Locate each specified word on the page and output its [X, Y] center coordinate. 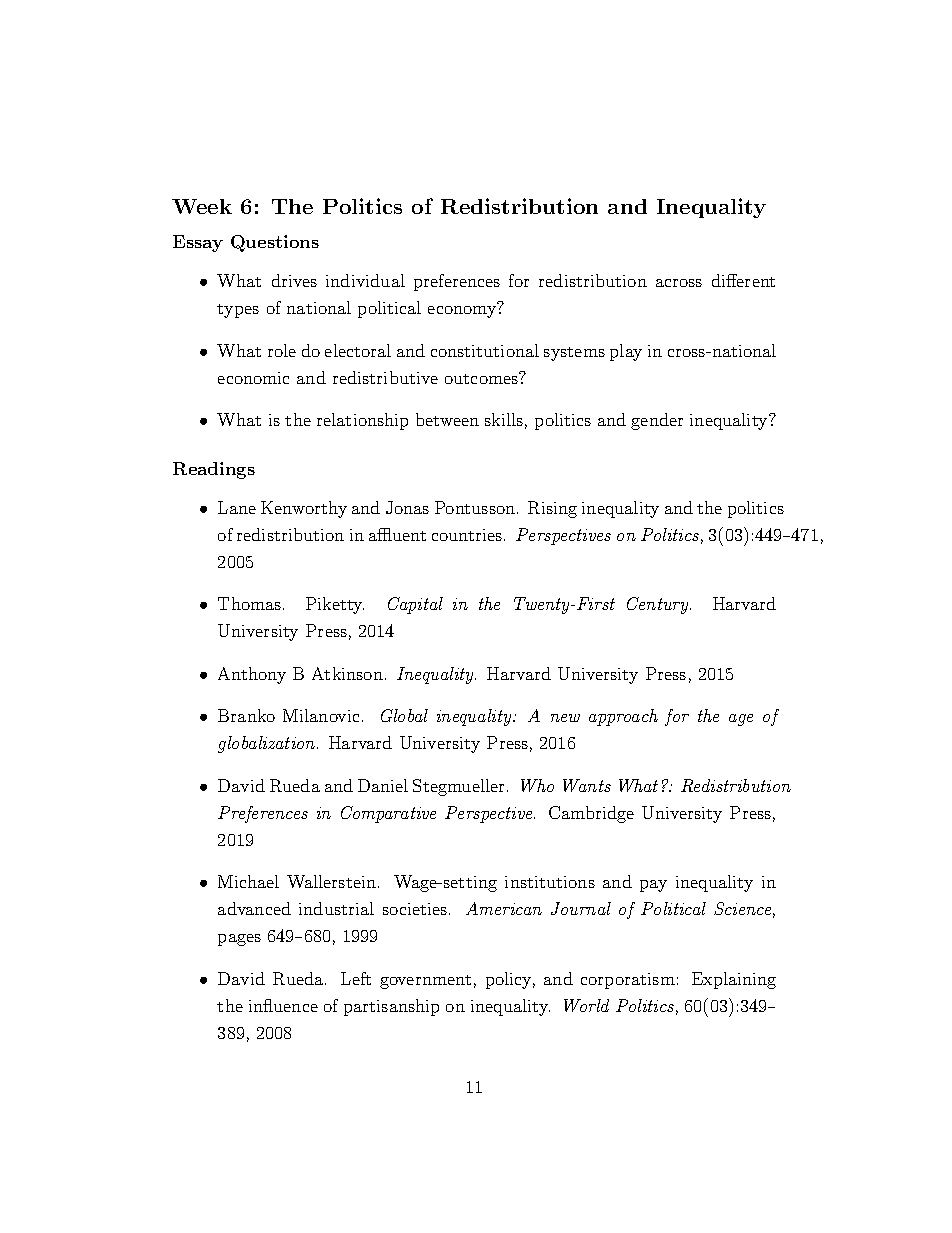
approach [623, 717]
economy [462, 312]
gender [657, 421]
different [743, 280]
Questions [275, 243]
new [565, 718]
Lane [237, 507]
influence [283, 1005]
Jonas [407, 507]
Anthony [252, 675]
